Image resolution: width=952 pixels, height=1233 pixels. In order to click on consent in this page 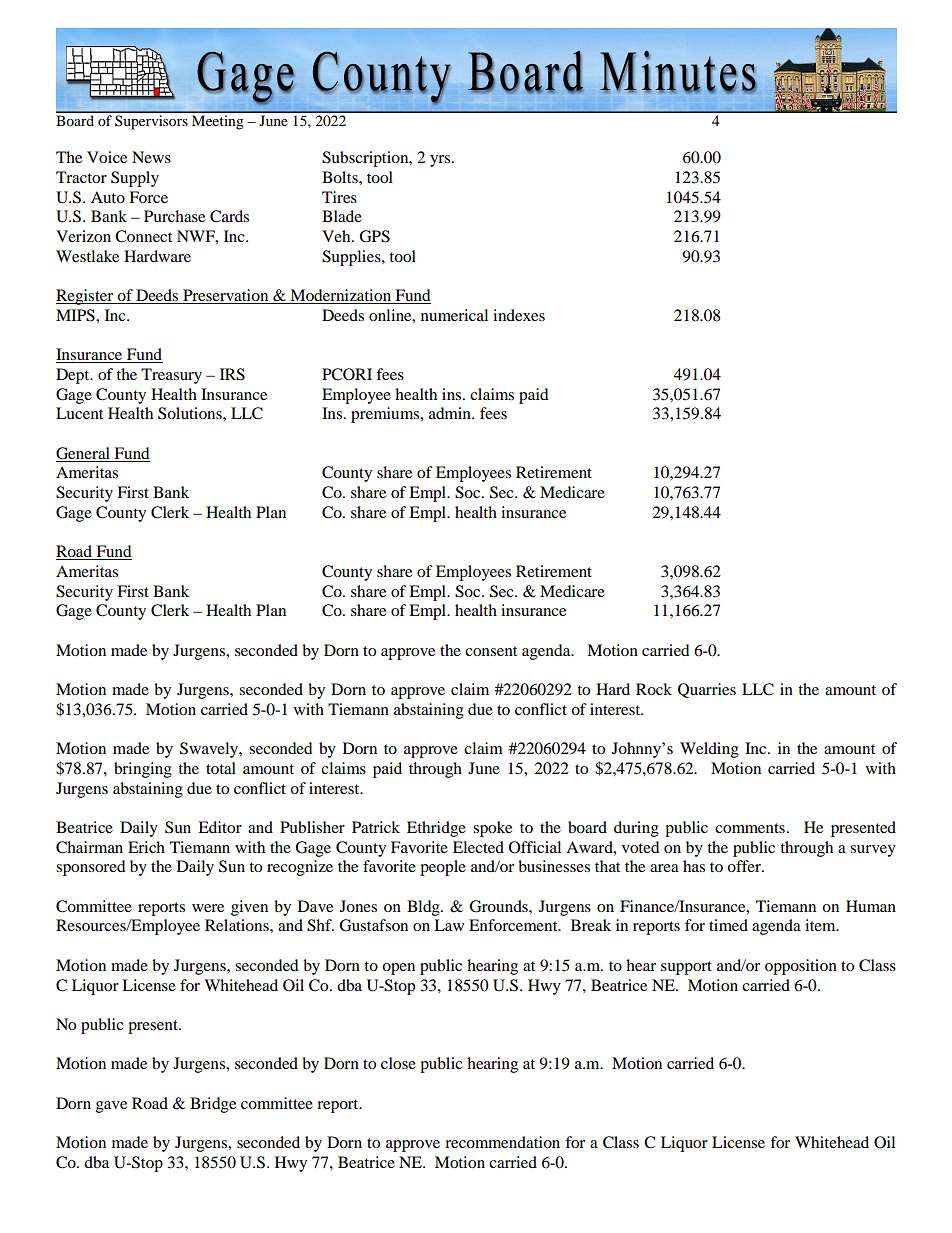, I will do `click(491, 651)`.
